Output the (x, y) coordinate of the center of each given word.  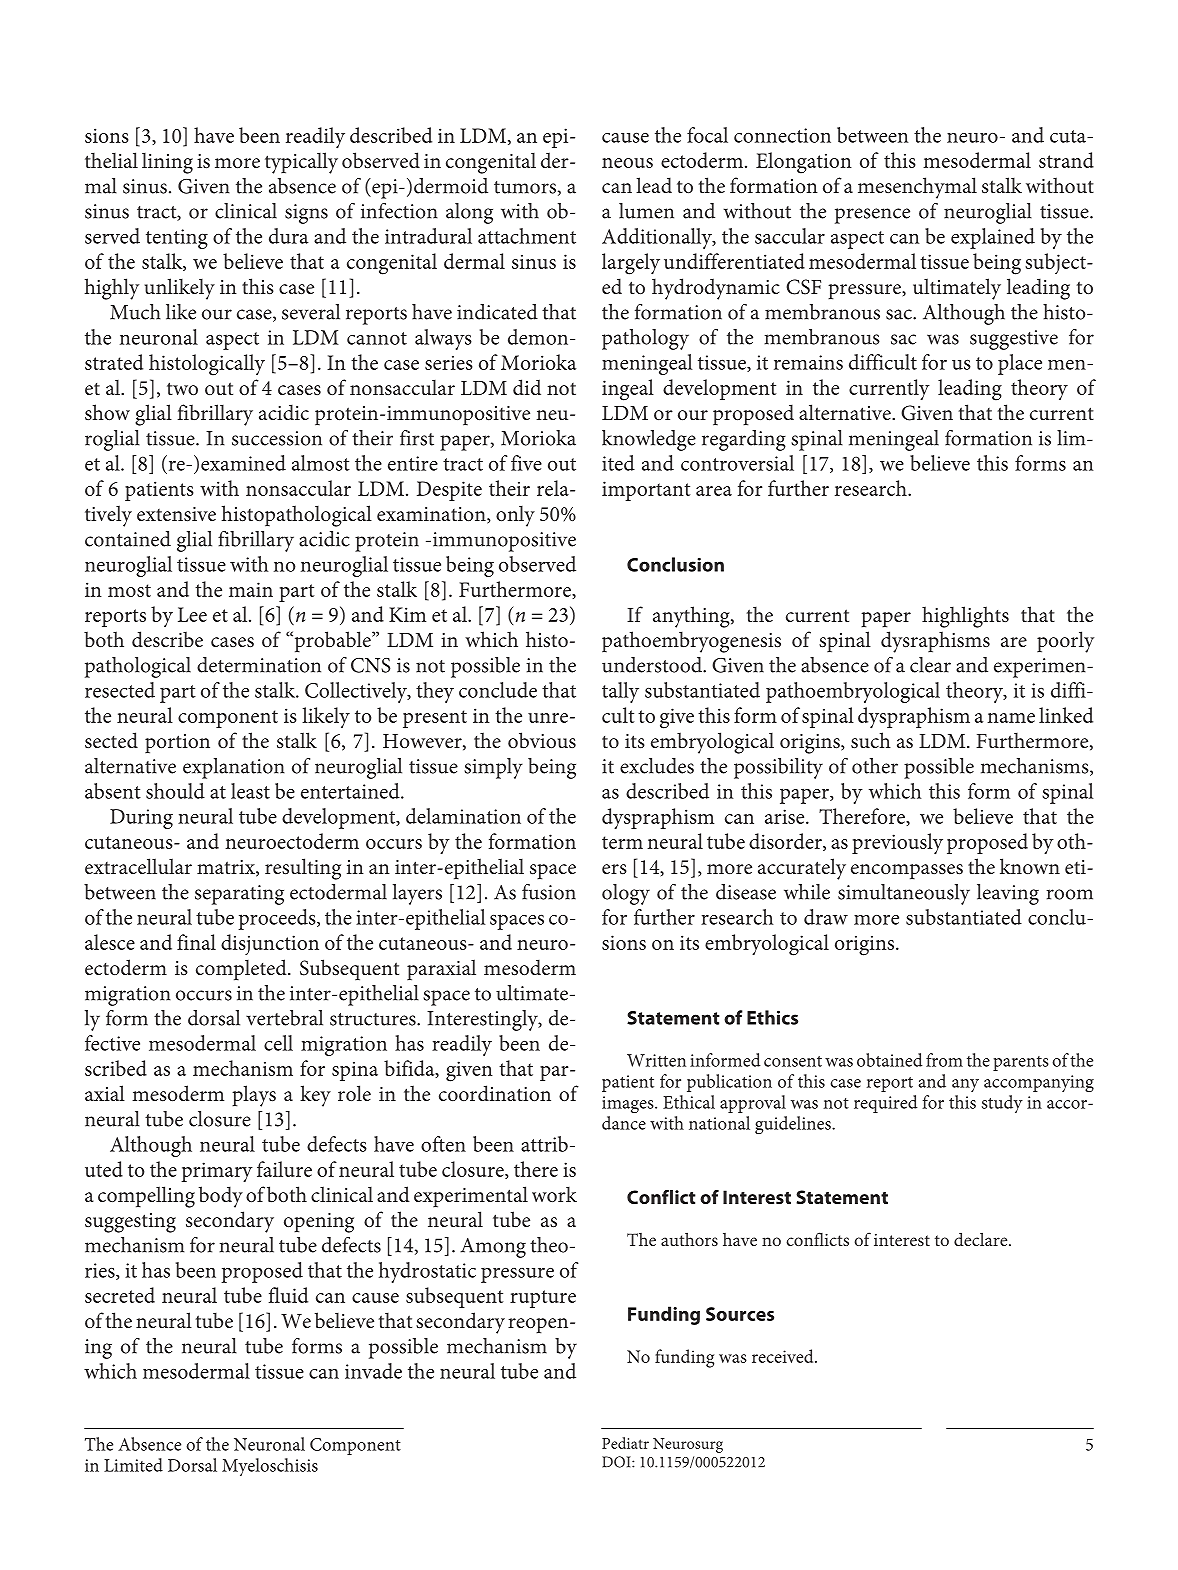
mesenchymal (917, 188)
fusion (549, 892)
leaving (1008, 894)
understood (653, 665)
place (1020, 364)
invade (373, 1371)
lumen (646, 211)
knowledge (649, 440)
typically (301, 163)
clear (930, 665)
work (554, 1194)
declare (982, 1239)
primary (217, 1172)
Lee (192, 614)
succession (277, 438)
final (196, 942)
